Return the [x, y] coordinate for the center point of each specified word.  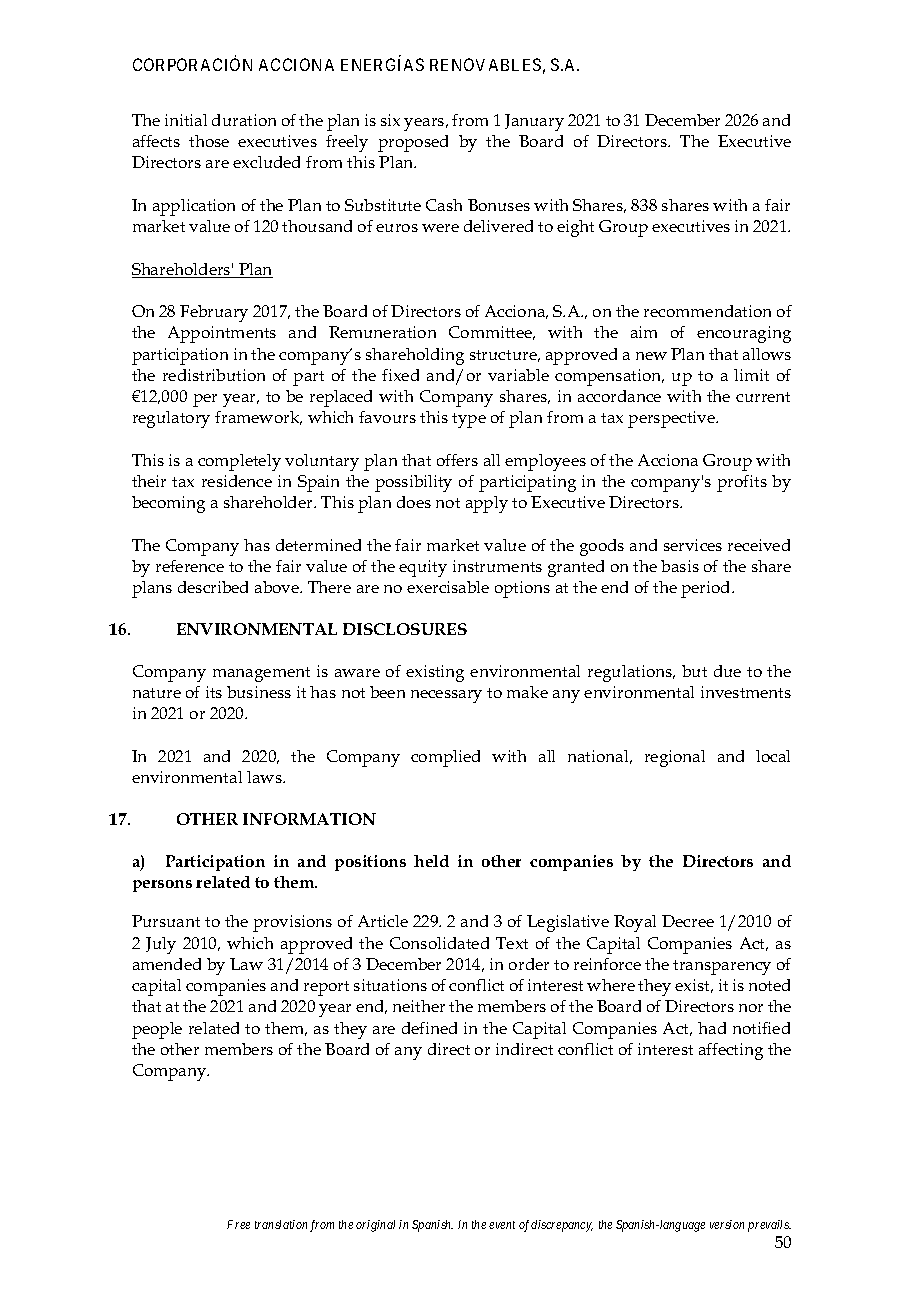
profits [742, 483]
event [502, 1225]
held [431, 861]
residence [237, 481]
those [209, 141]
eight [575, 228]
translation [281, 1224]
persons [162, 886]
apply [487, 504]
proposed [413, 143]
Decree [688, 921]
